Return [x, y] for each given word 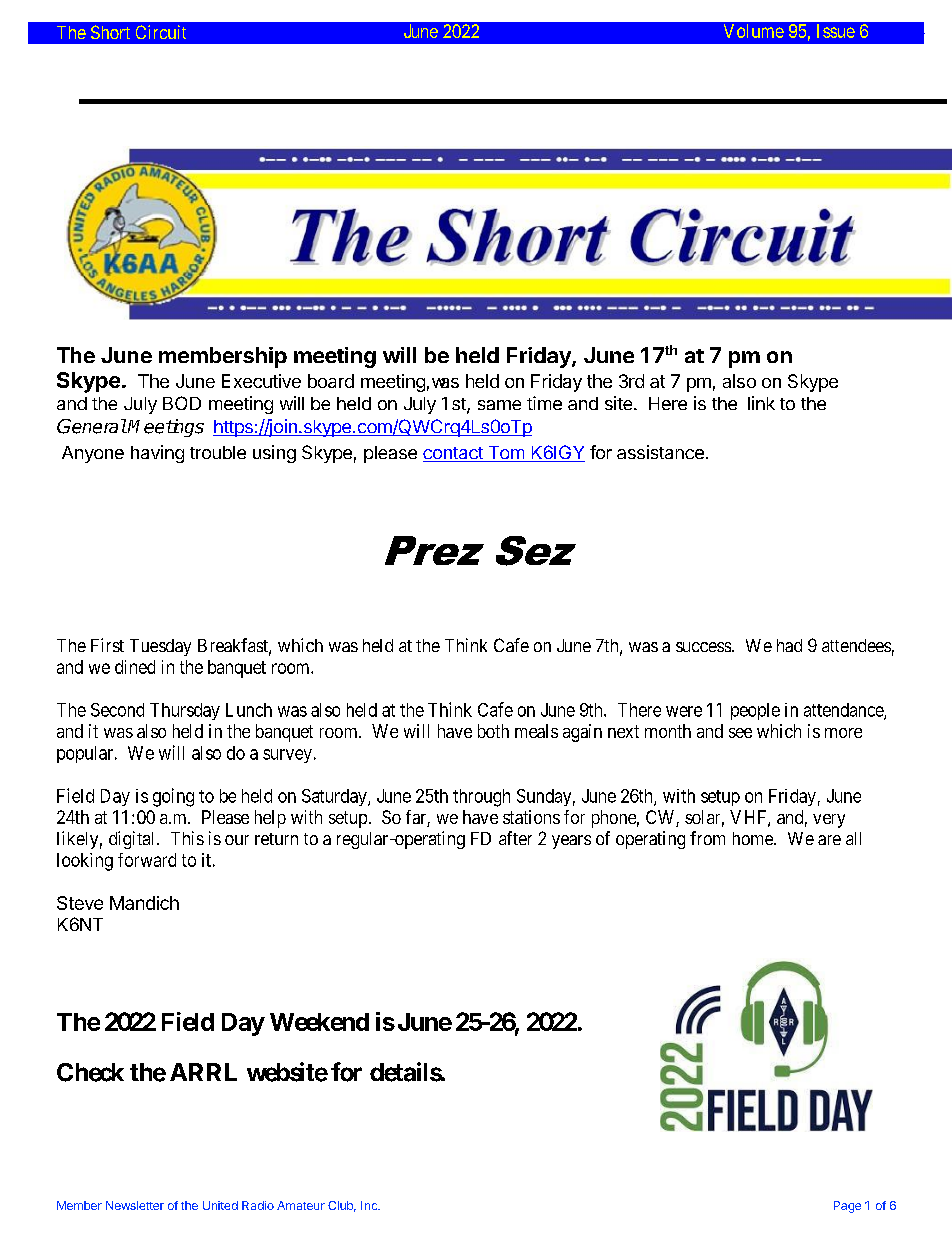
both [493, 731]
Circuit [161, 32]
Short [110, 32]
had [789, 645]
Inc [370, 1205]
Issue [836, 31]
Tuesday [160, 647]
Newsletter [135, 1205]
